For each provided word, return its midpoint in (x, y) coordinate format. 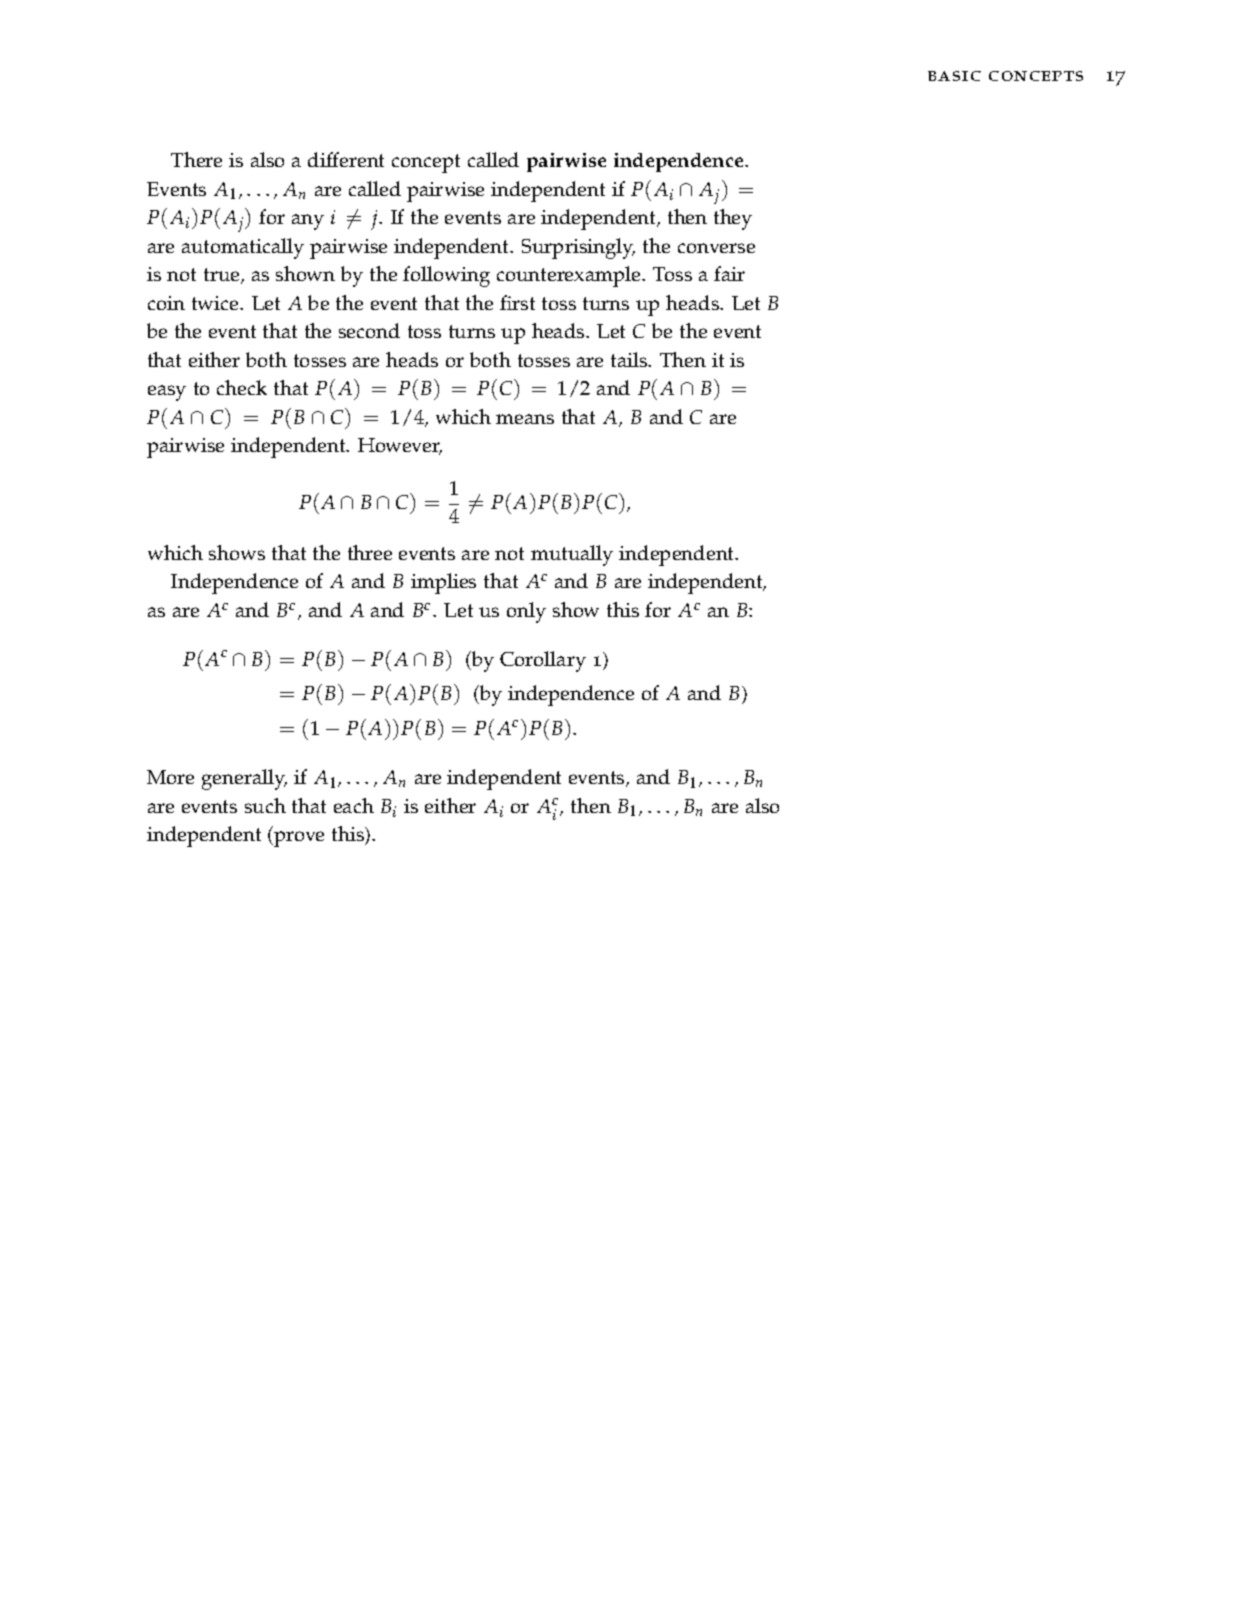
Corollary (543, 661)
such (265, 805)
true (223, 276)
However (400, 446)
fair (729, 273)
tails (630, 359)
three (370, 552)
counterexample (570, 276)
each (354, 805)
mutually (572, 555)
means (525, 419)
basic (954, 76)
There (196, 159)
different (346, 159)
